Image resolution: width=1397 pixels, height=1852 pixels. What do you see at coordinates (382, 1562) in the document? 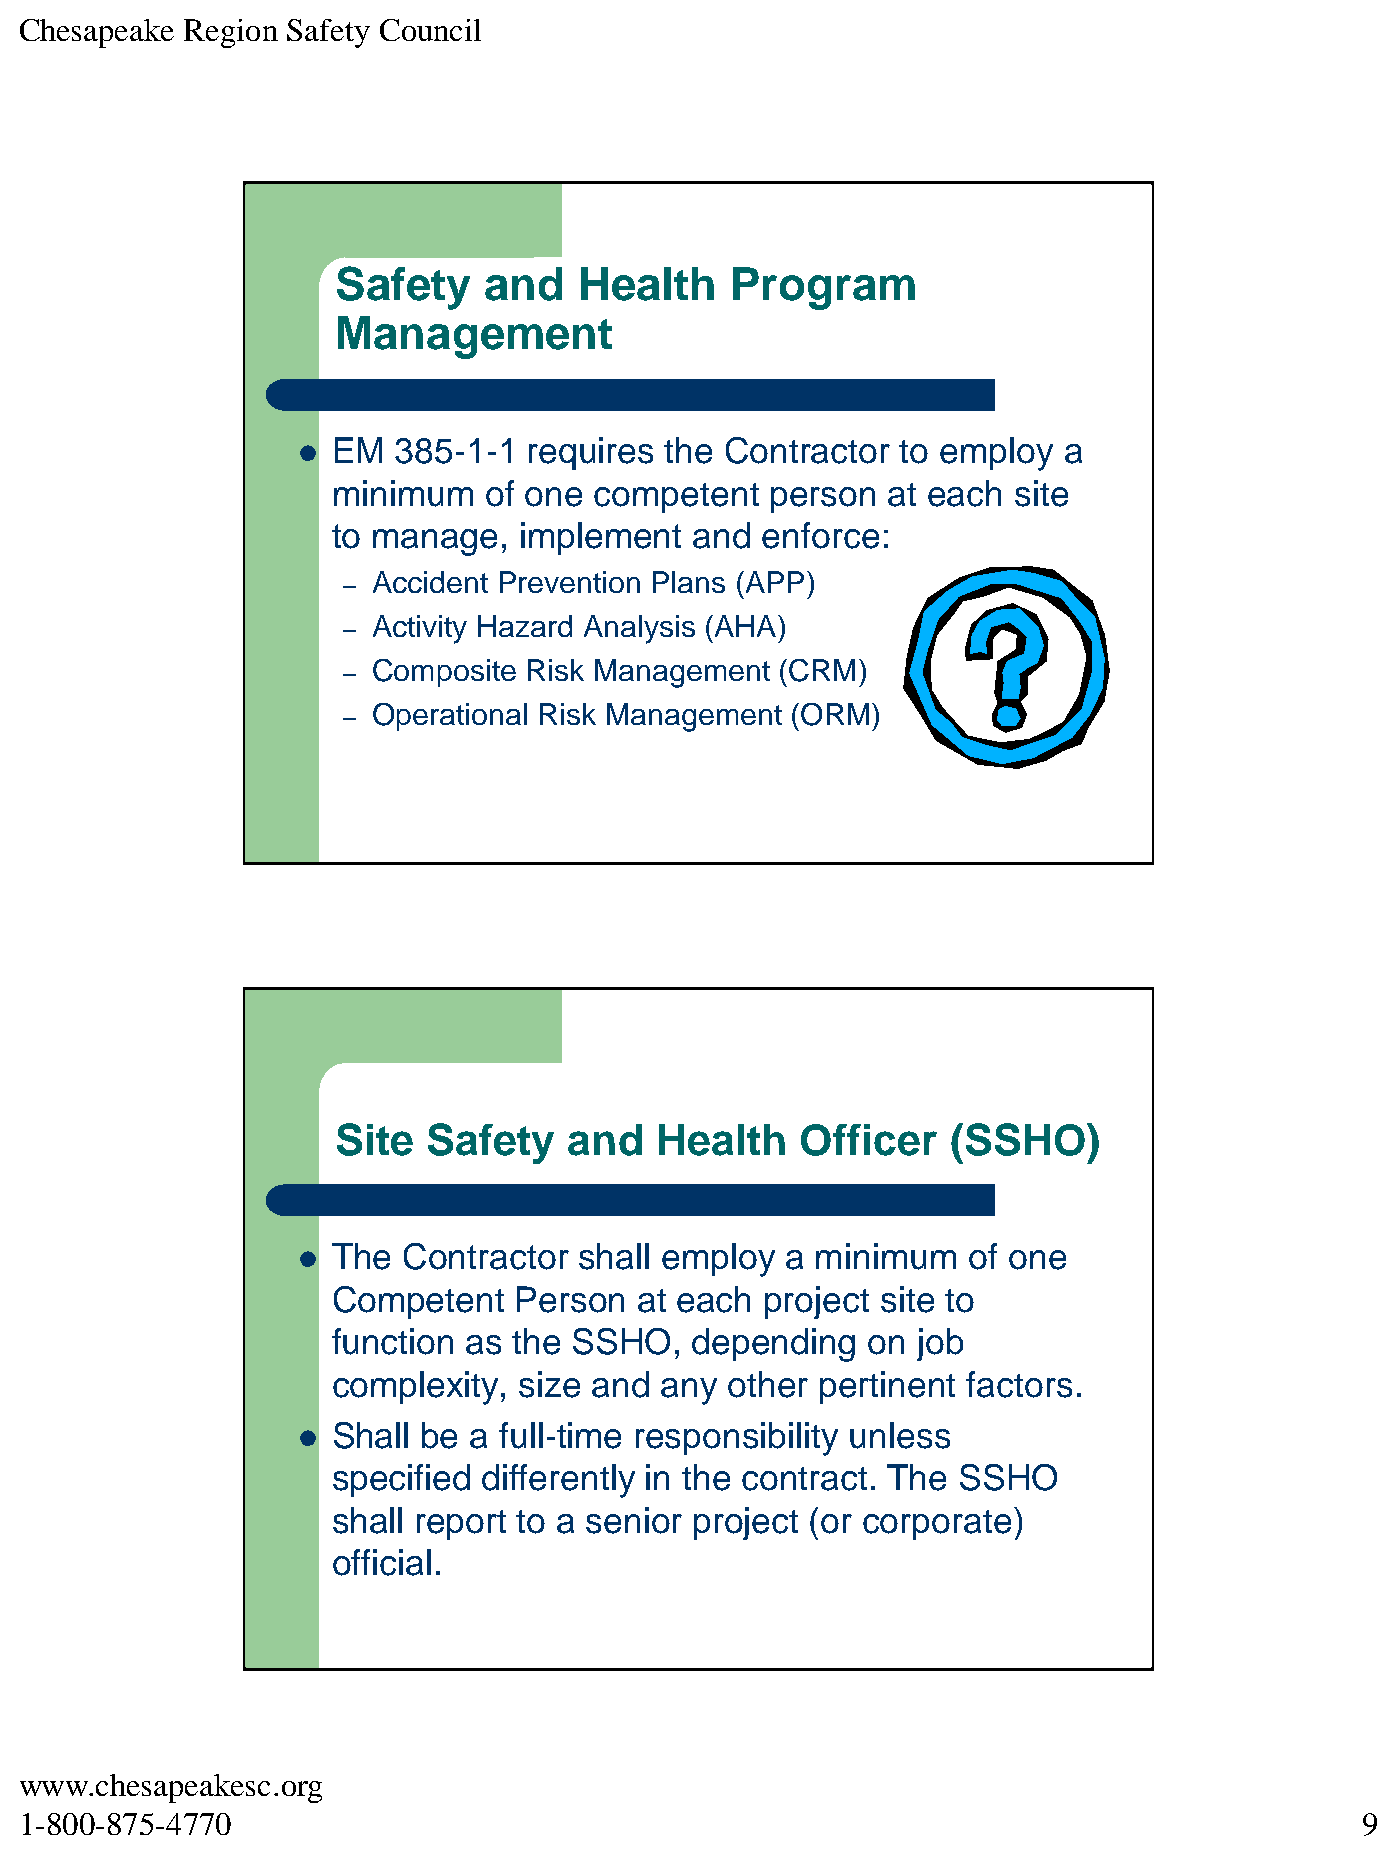
I see `official` at bounding box center [382, 1562].
